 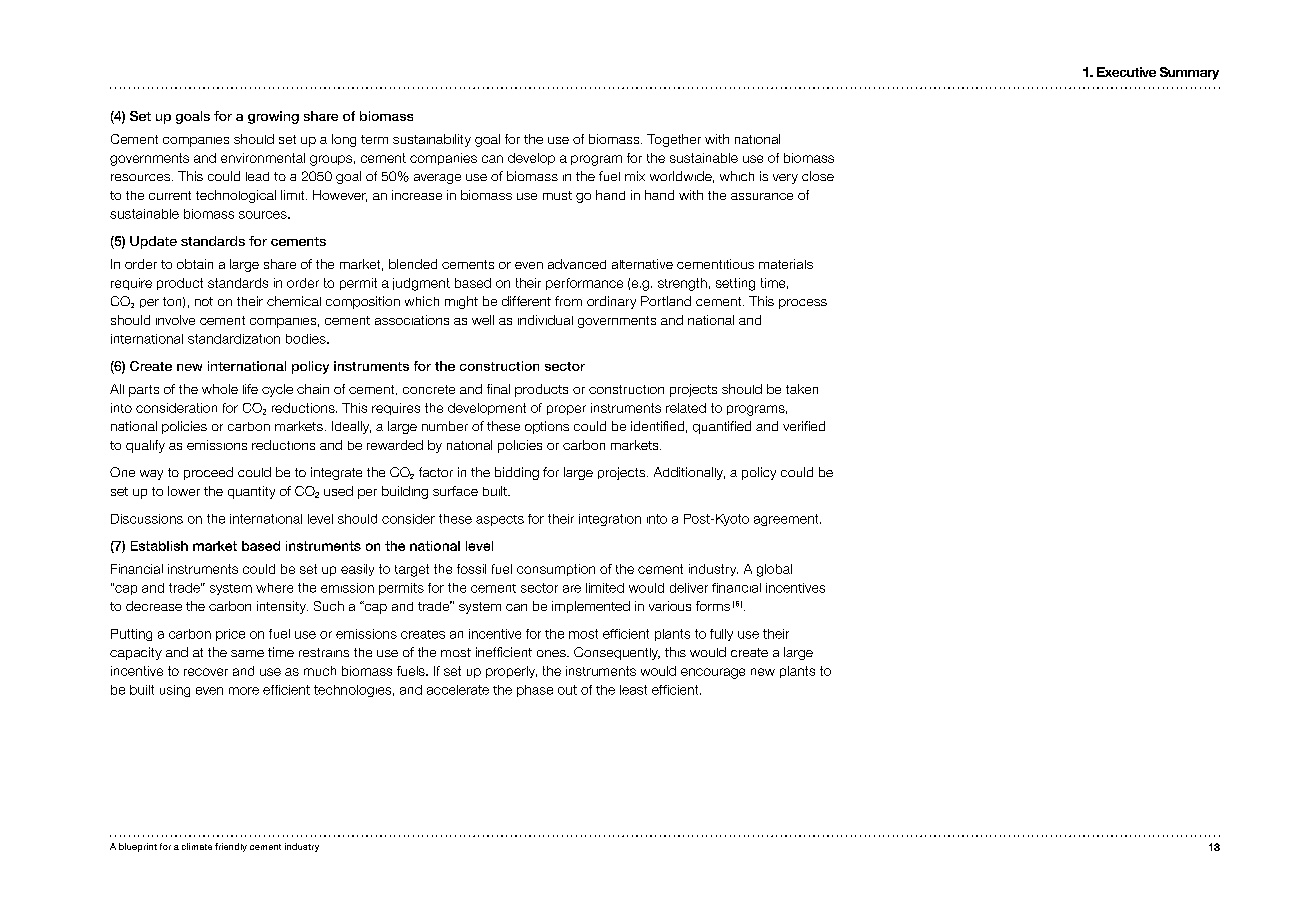 I want to click on Together, so click(x=674, y=140).
